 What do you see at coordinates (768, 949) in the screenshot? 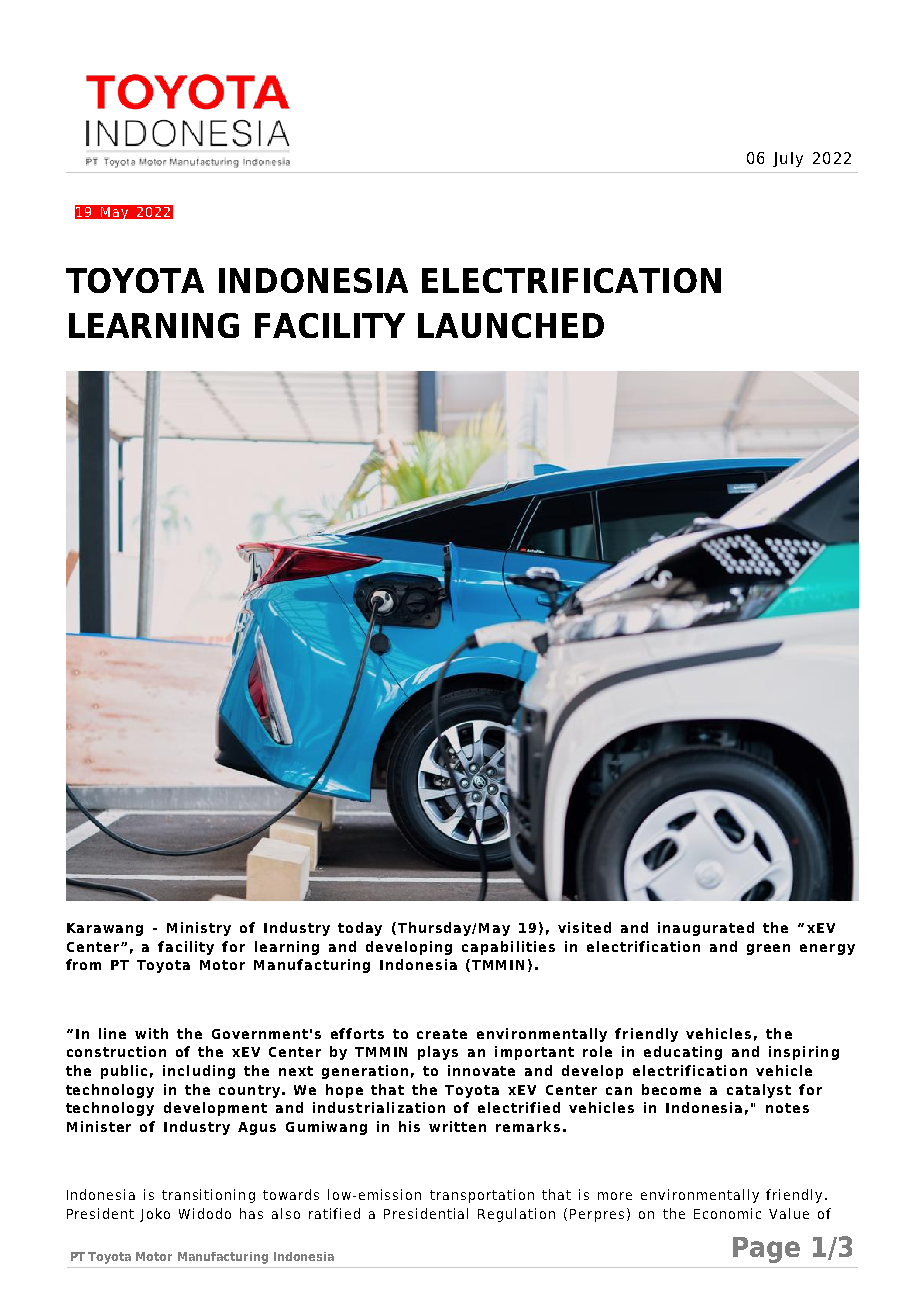
I see `green` at bounding box center [768, 949].
